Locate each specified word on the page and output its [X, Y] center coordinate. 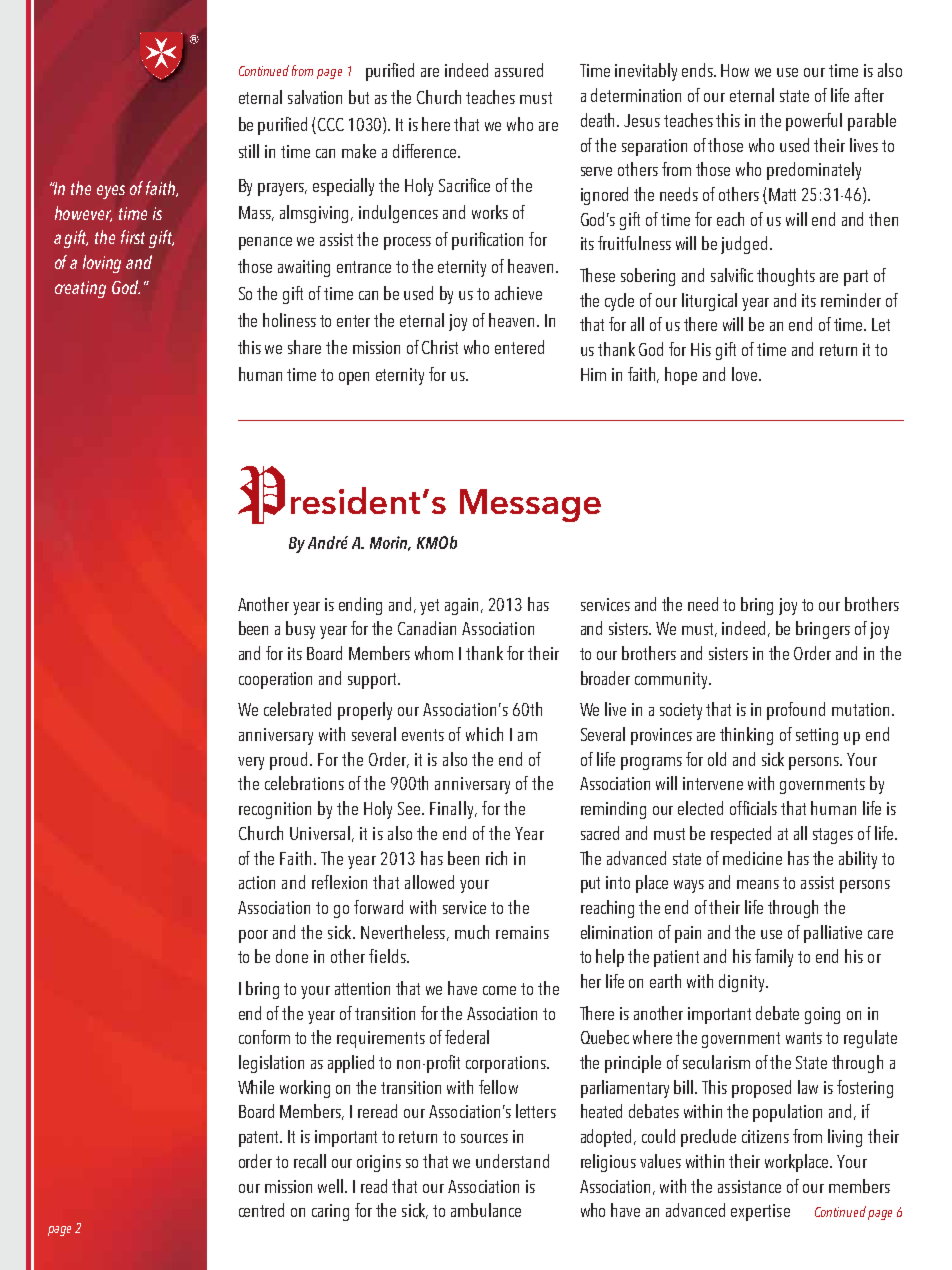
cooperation [275, 680]
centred [261, 1210]
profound [796, 711]
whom [434, 653]
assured [519, 70]
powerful [814, 122]
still [249, 151]
